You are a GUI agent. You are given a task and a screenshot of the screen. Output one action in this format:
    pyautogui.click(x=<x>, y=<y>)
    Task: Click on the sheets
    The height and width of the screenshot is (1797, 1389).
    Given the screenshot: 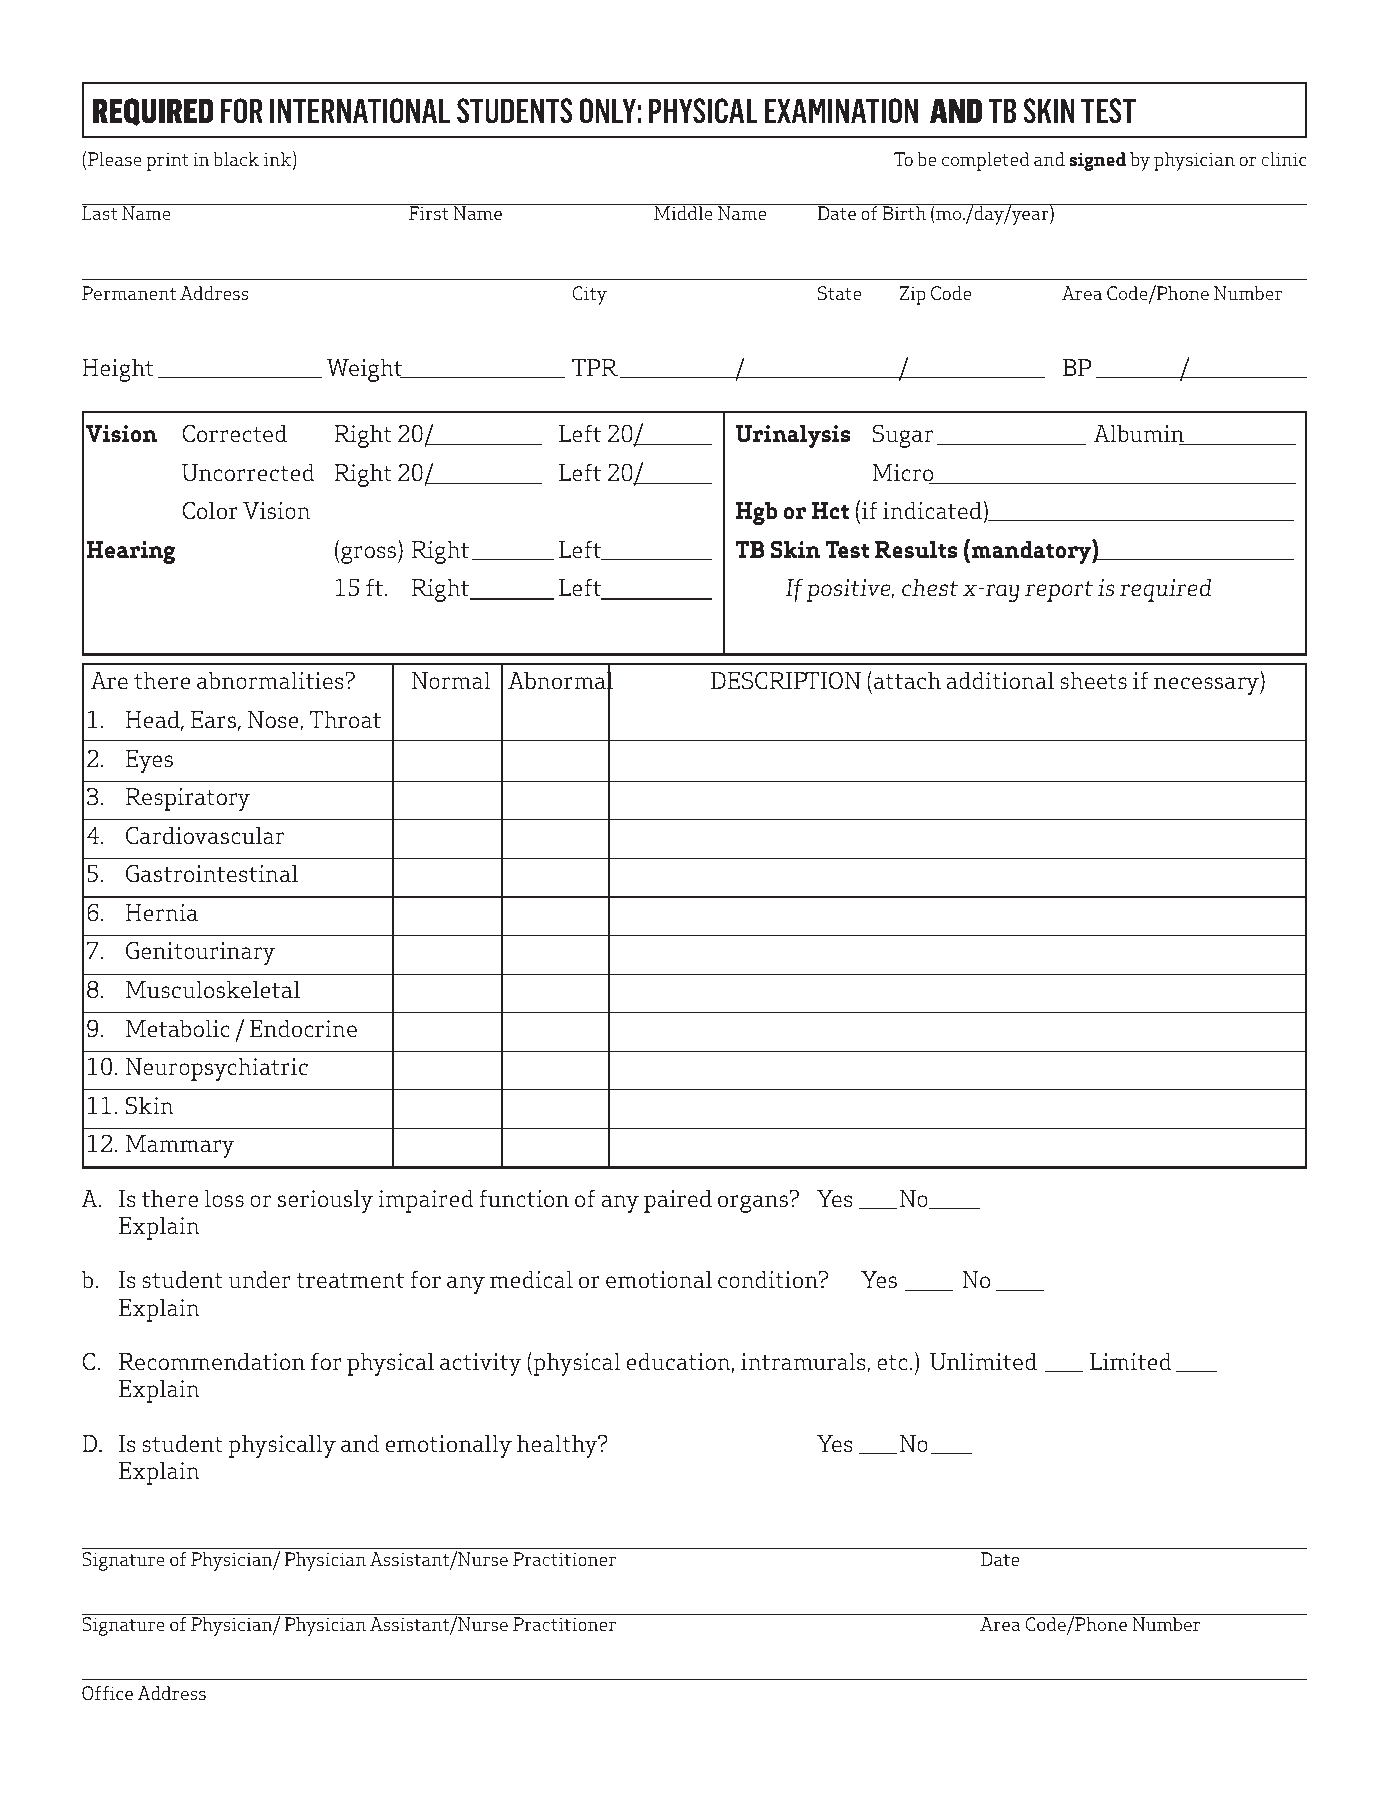 What is the action you would take?
    pyautogui.click(x=1093, y=680)
